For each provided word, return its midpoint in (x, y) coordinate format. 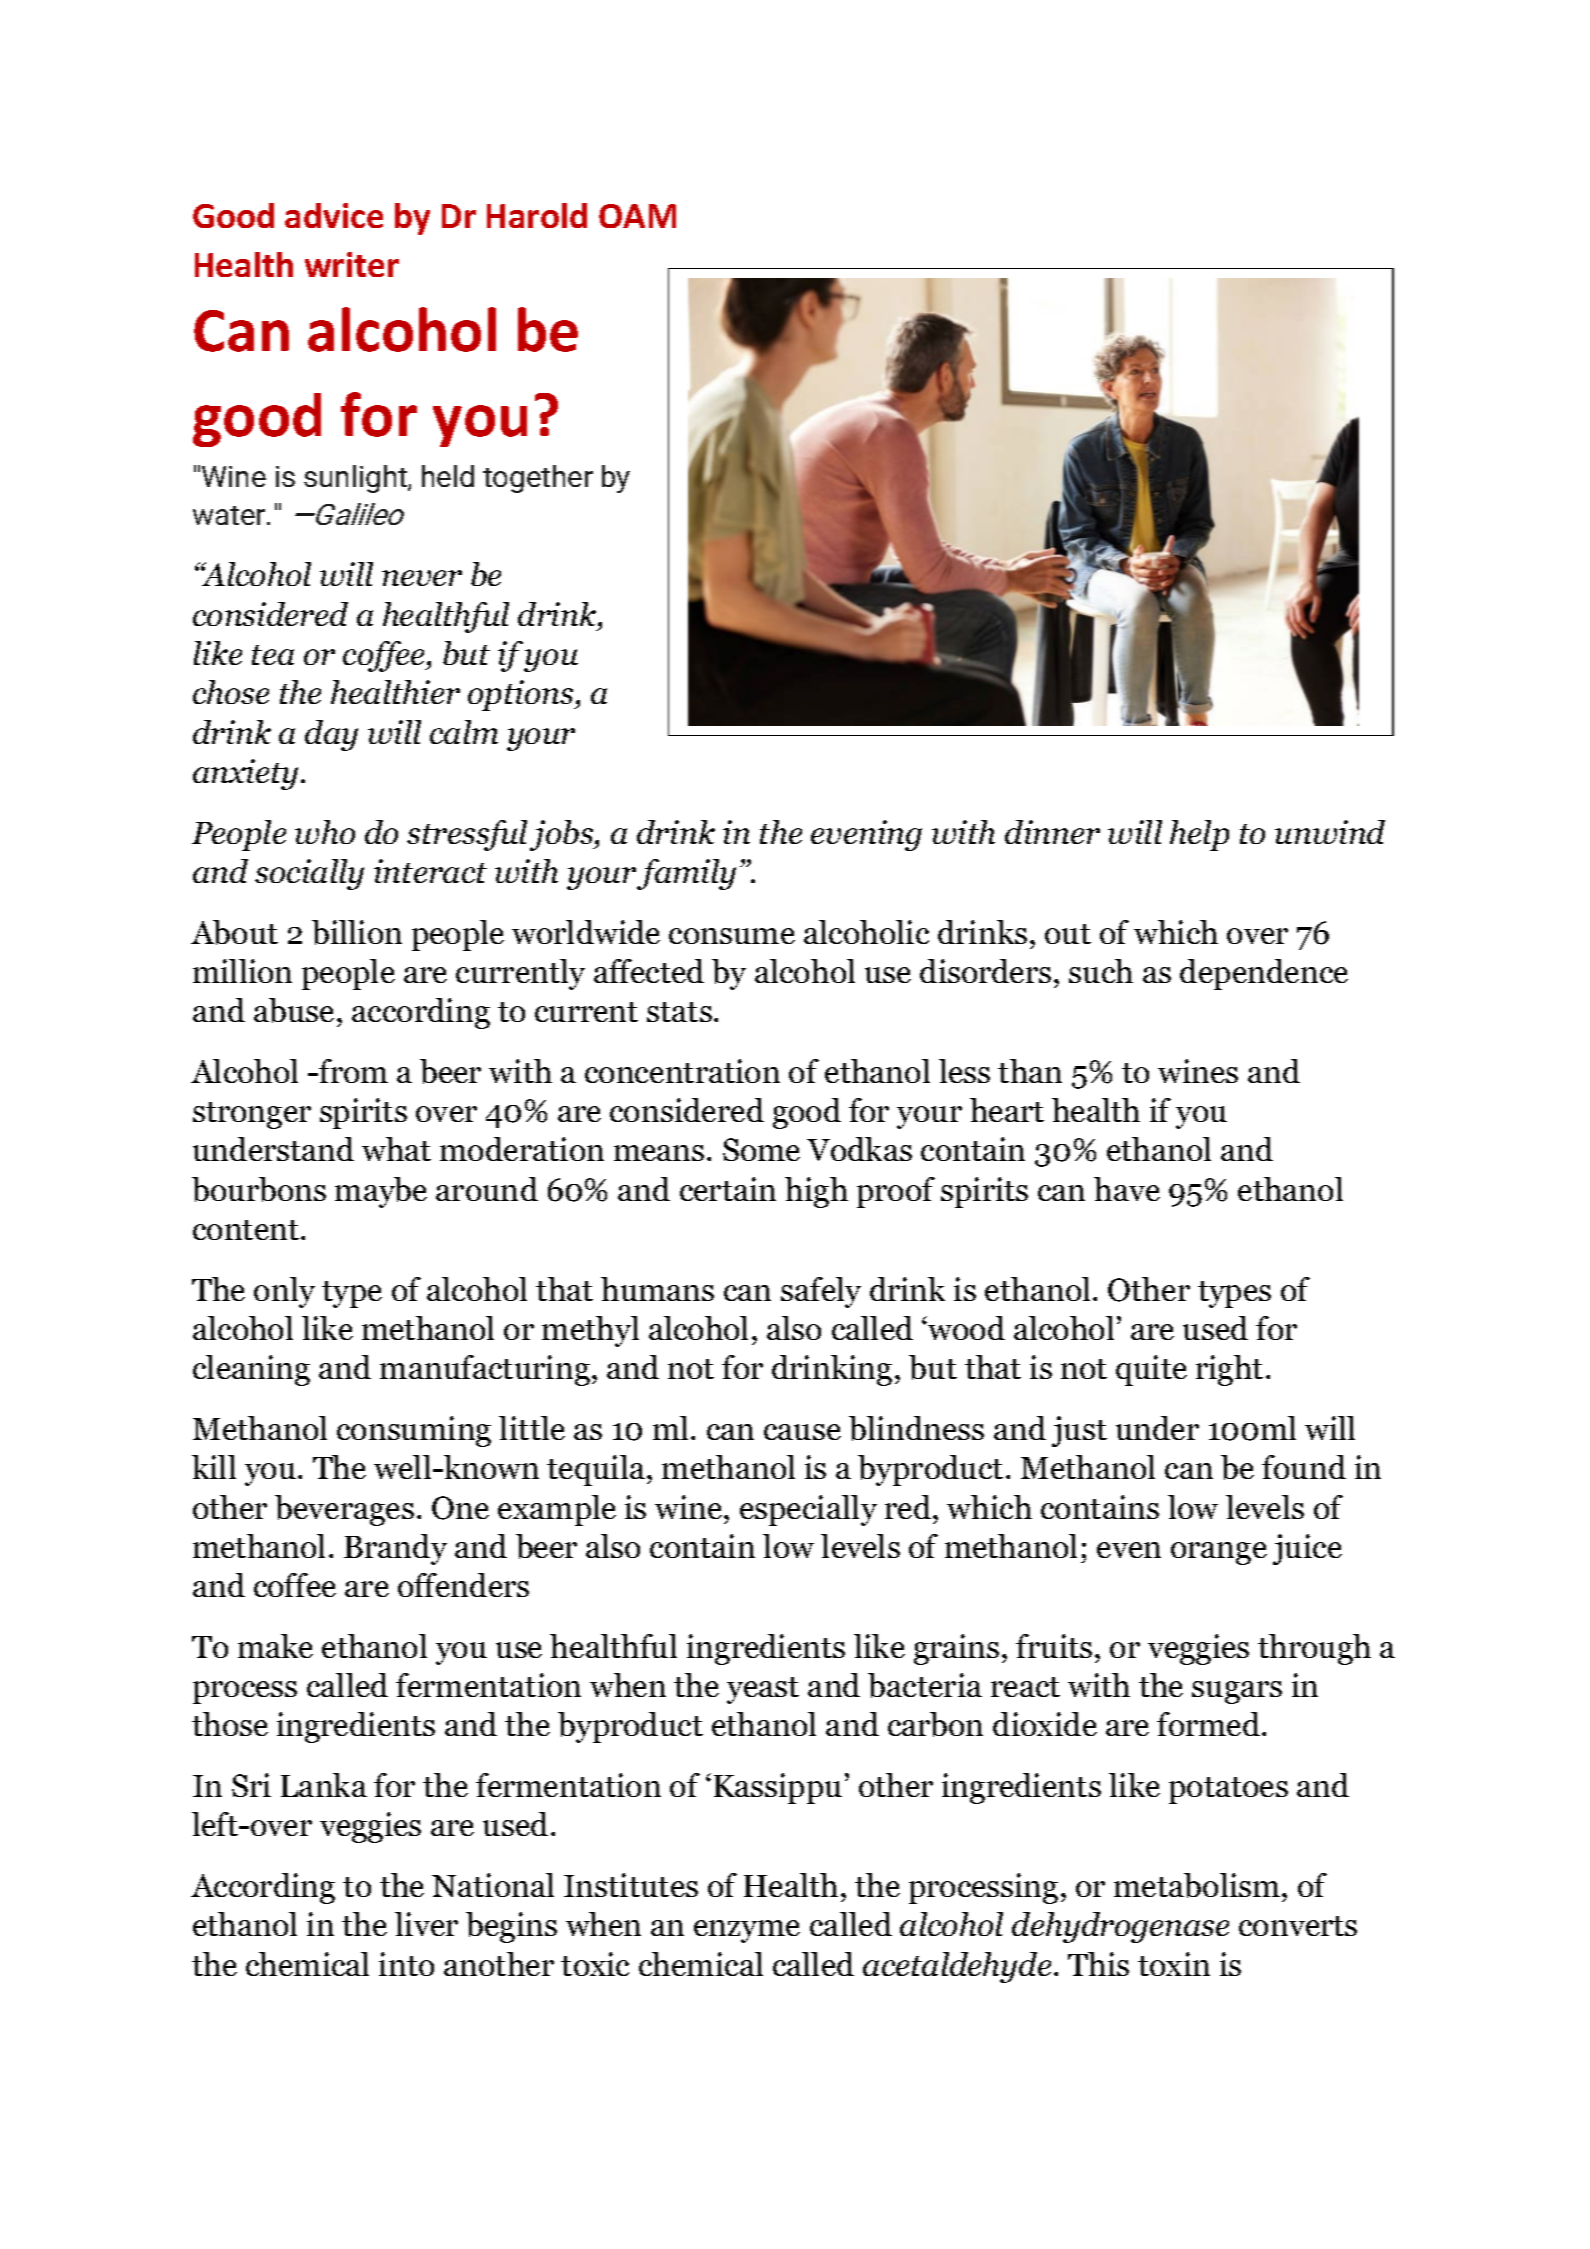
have (1127, 1189)
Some (761, 1149)
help (1199, 835)
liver (426, 1924)
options (522, 695)
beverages (344, 1510)
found (1304, 1467)
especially (808, 1510)
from (352, 1071)
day (331, 735)
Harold (537, 215)
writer (352, 264)
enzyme (747, 1931)
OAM (637, 216)
